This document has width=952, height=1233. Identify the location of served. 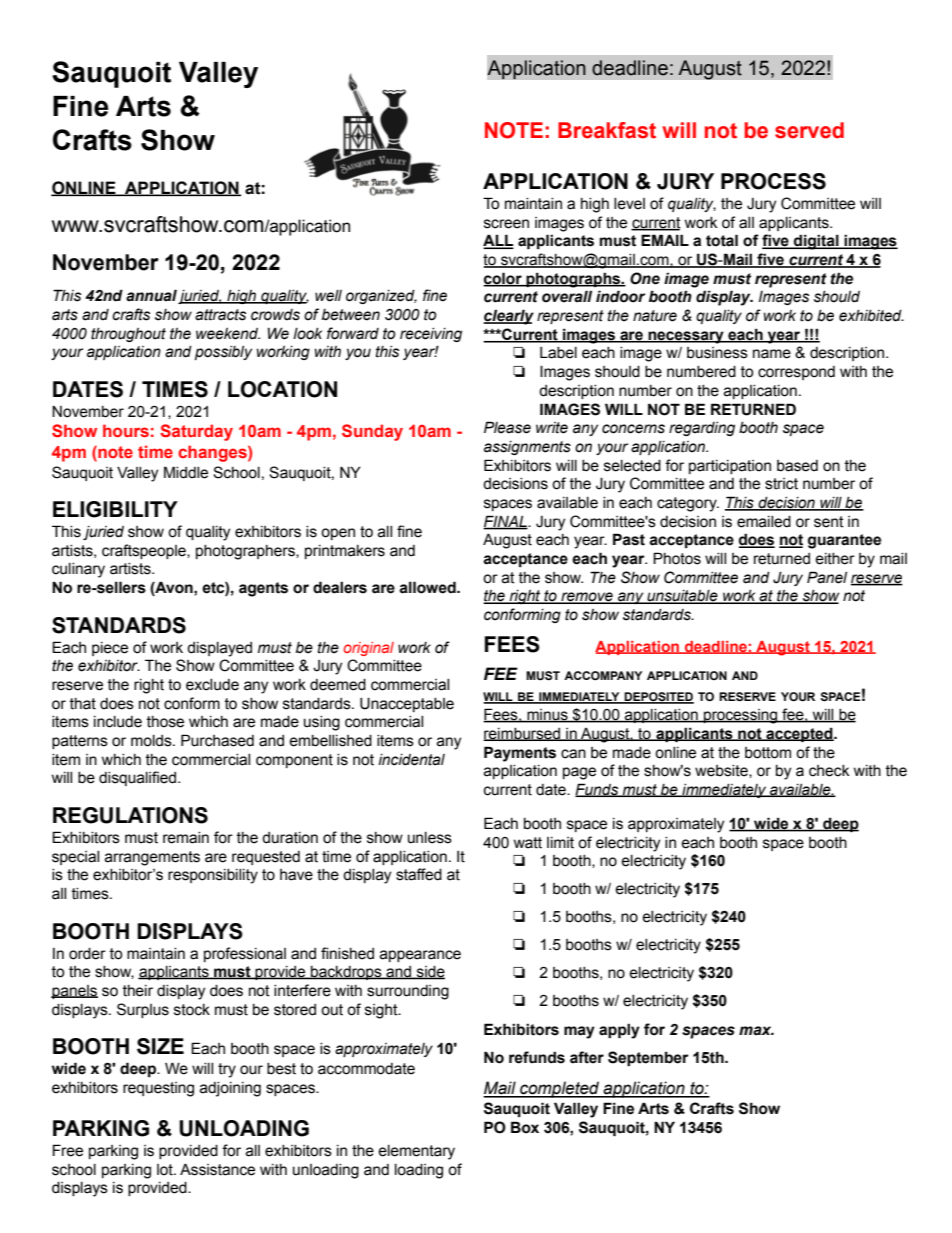
(809, 130).
